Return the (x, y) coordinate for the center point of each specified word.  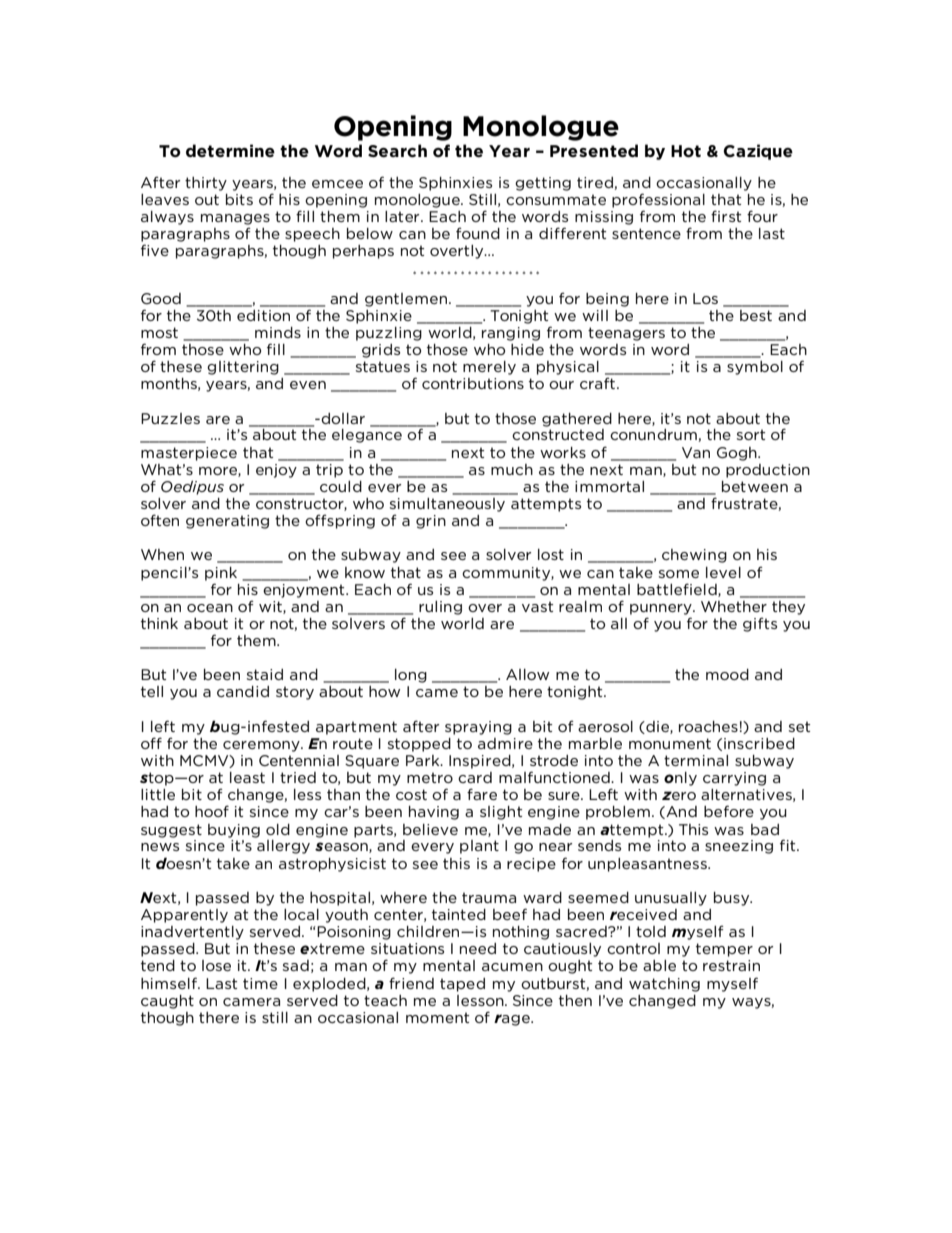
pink (221, 574)
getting (543, 184)
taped (462, 985)
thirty (206, 184)
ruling (440, 608)
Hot (686, 151)
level (723, 572)
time (260, 983)
